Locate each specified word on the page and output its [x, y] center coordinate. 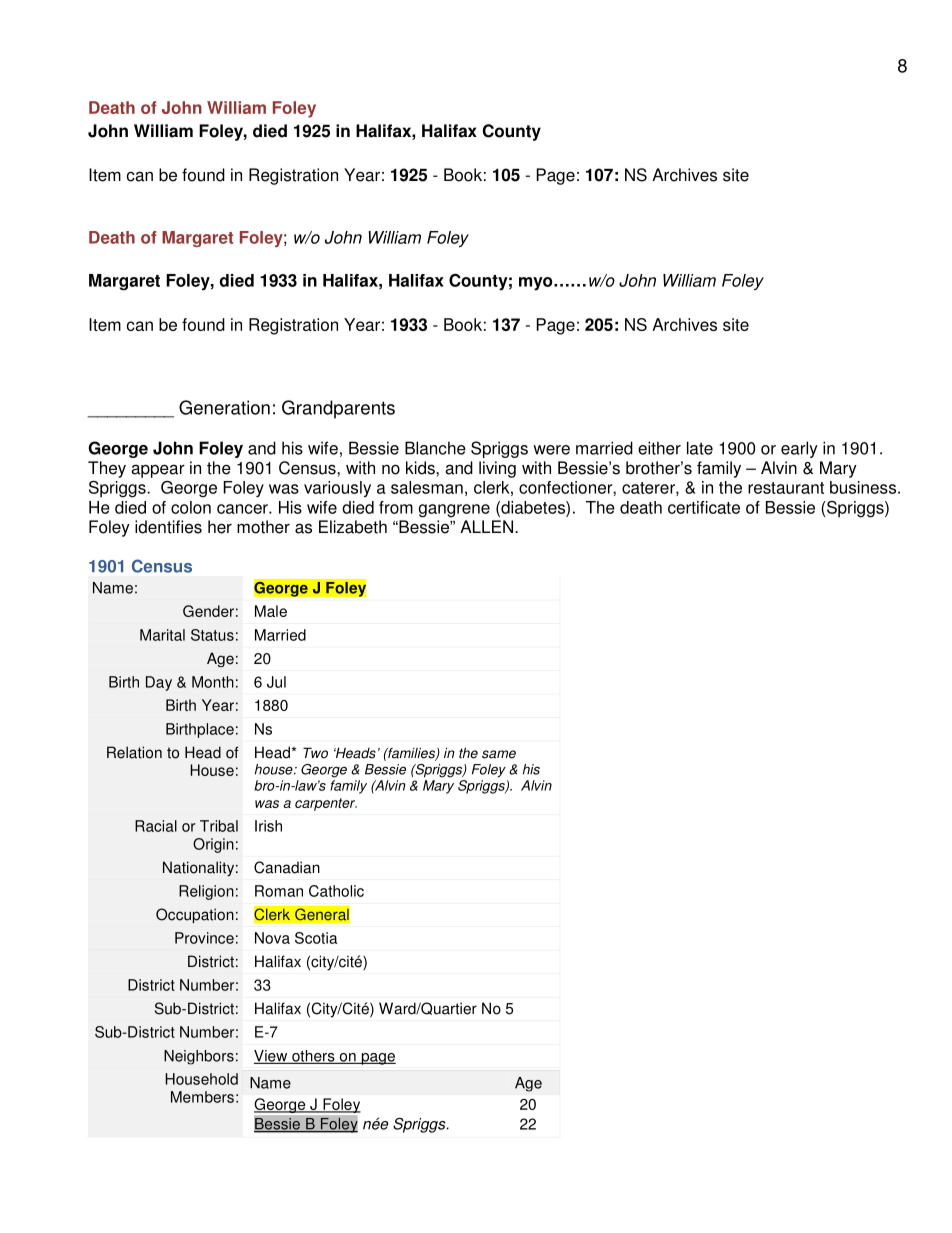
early [799, 449]
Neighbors [199, 1057]
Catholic [336, 891]
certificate [704, 507]
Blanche [435, 448]
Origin [213, 845]
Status [212, 635]
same [499, 754]
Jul [276, 682]
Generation [224, 407]
